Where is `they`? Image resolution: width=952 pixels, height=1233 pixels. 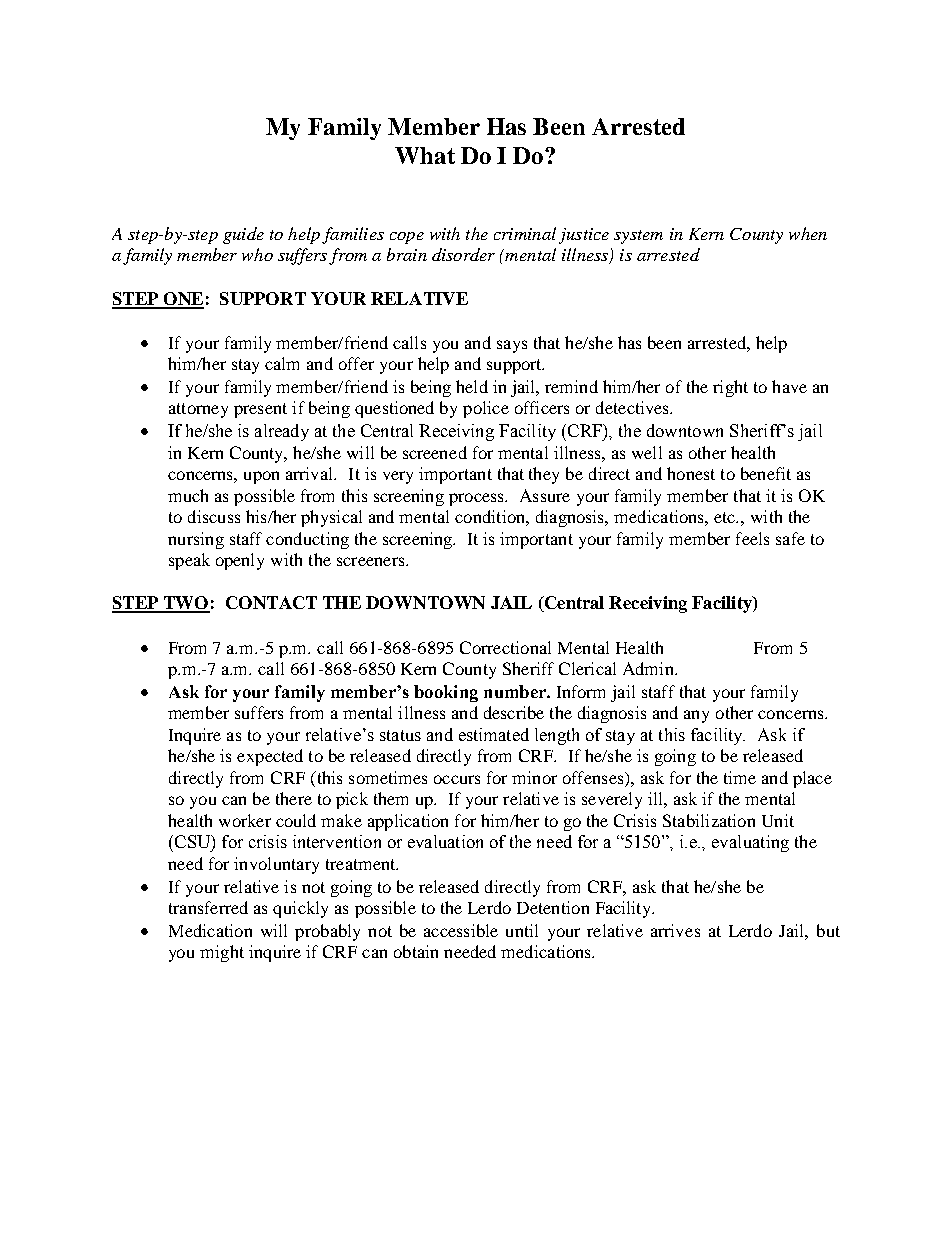 they is located at coordinates (544, 475).
